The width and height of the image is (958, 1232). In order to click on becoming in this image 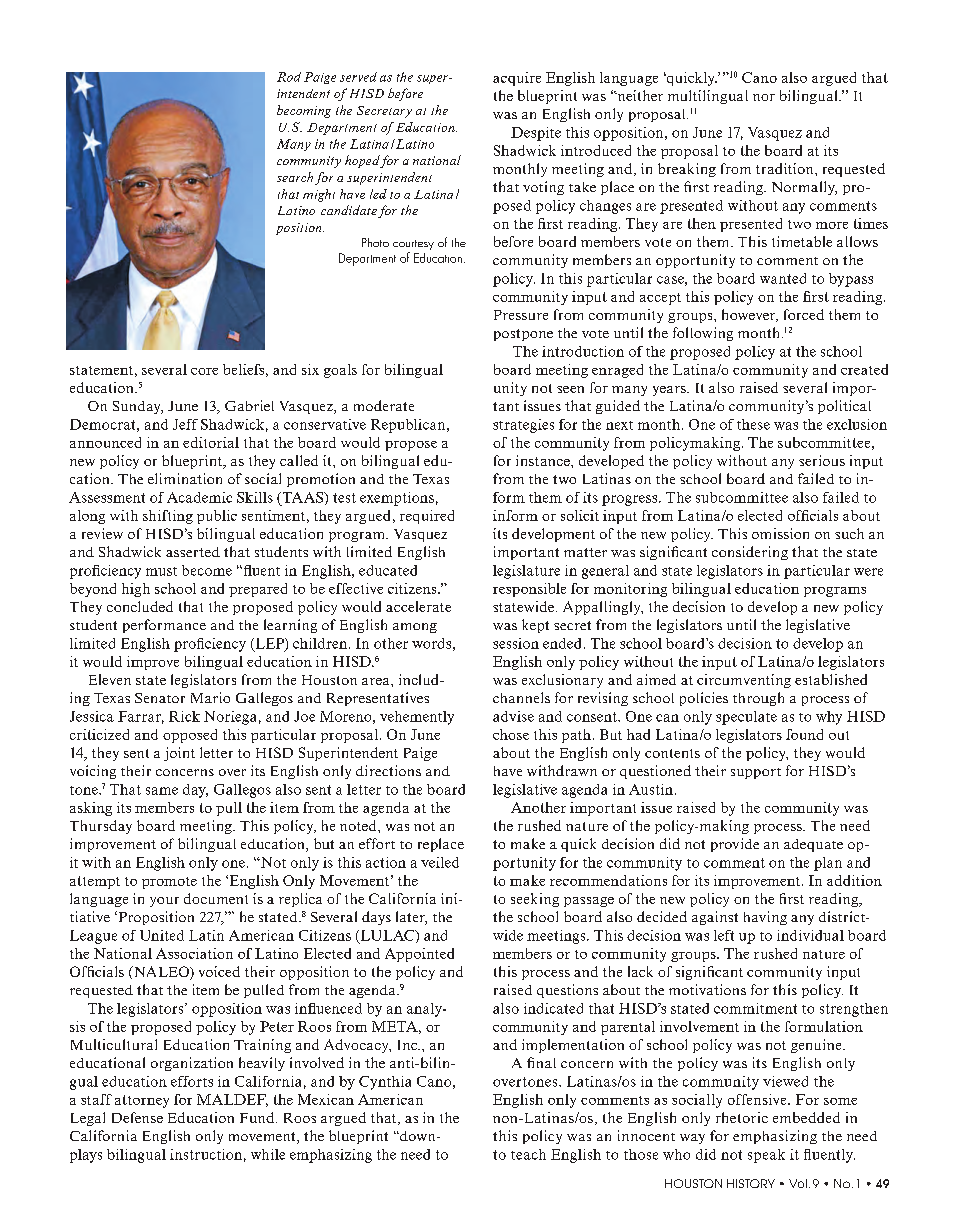, I will do `click(304, 111)`.
